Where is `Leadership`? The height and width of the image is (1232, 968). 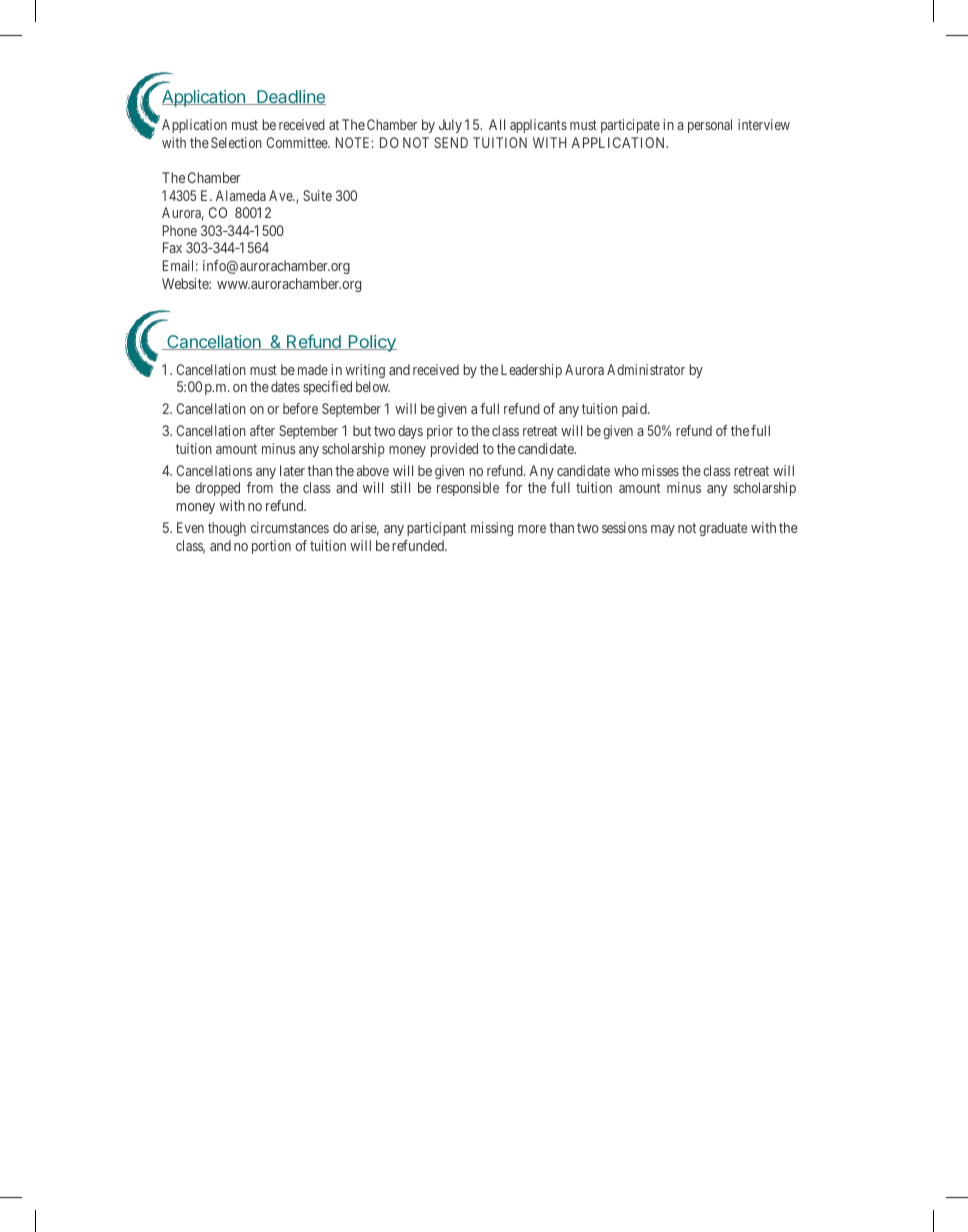 Leadership is located at coordinates (531, 371).
